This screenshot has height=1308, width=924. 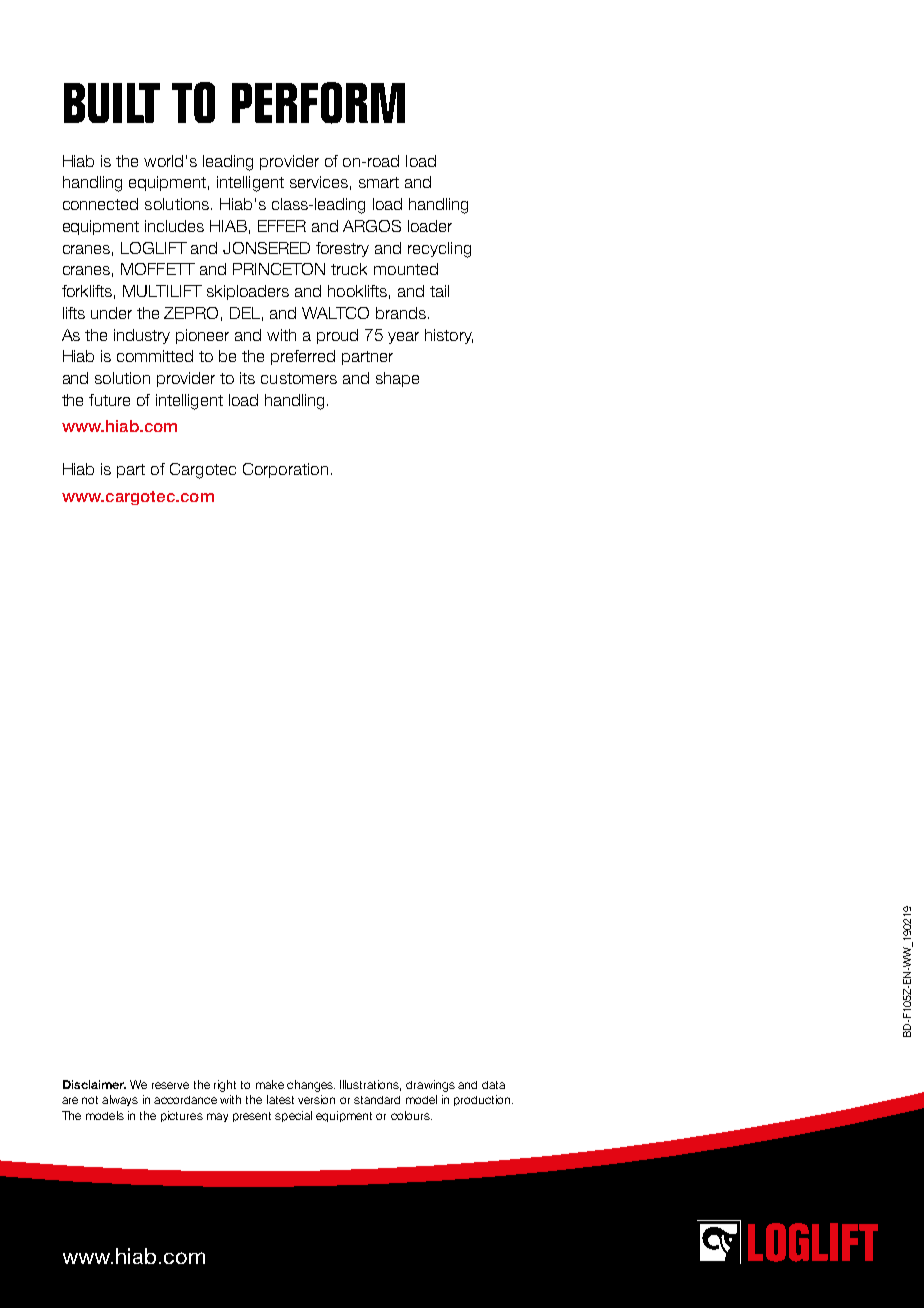 I want to click on Corporation, so click(x=285, y=470).
